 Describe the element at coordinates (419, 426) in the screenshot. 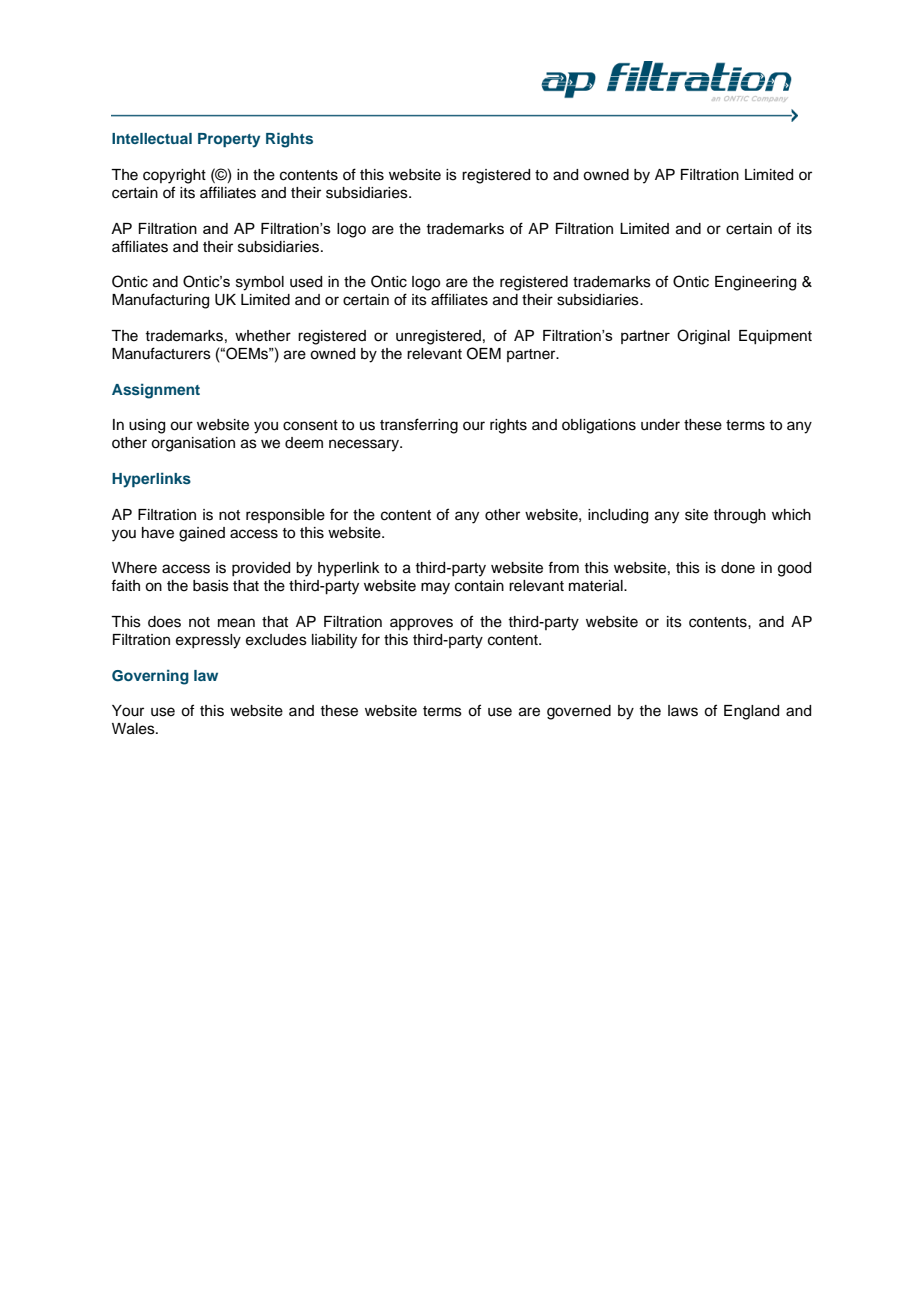

I see `transferring` at that location.
